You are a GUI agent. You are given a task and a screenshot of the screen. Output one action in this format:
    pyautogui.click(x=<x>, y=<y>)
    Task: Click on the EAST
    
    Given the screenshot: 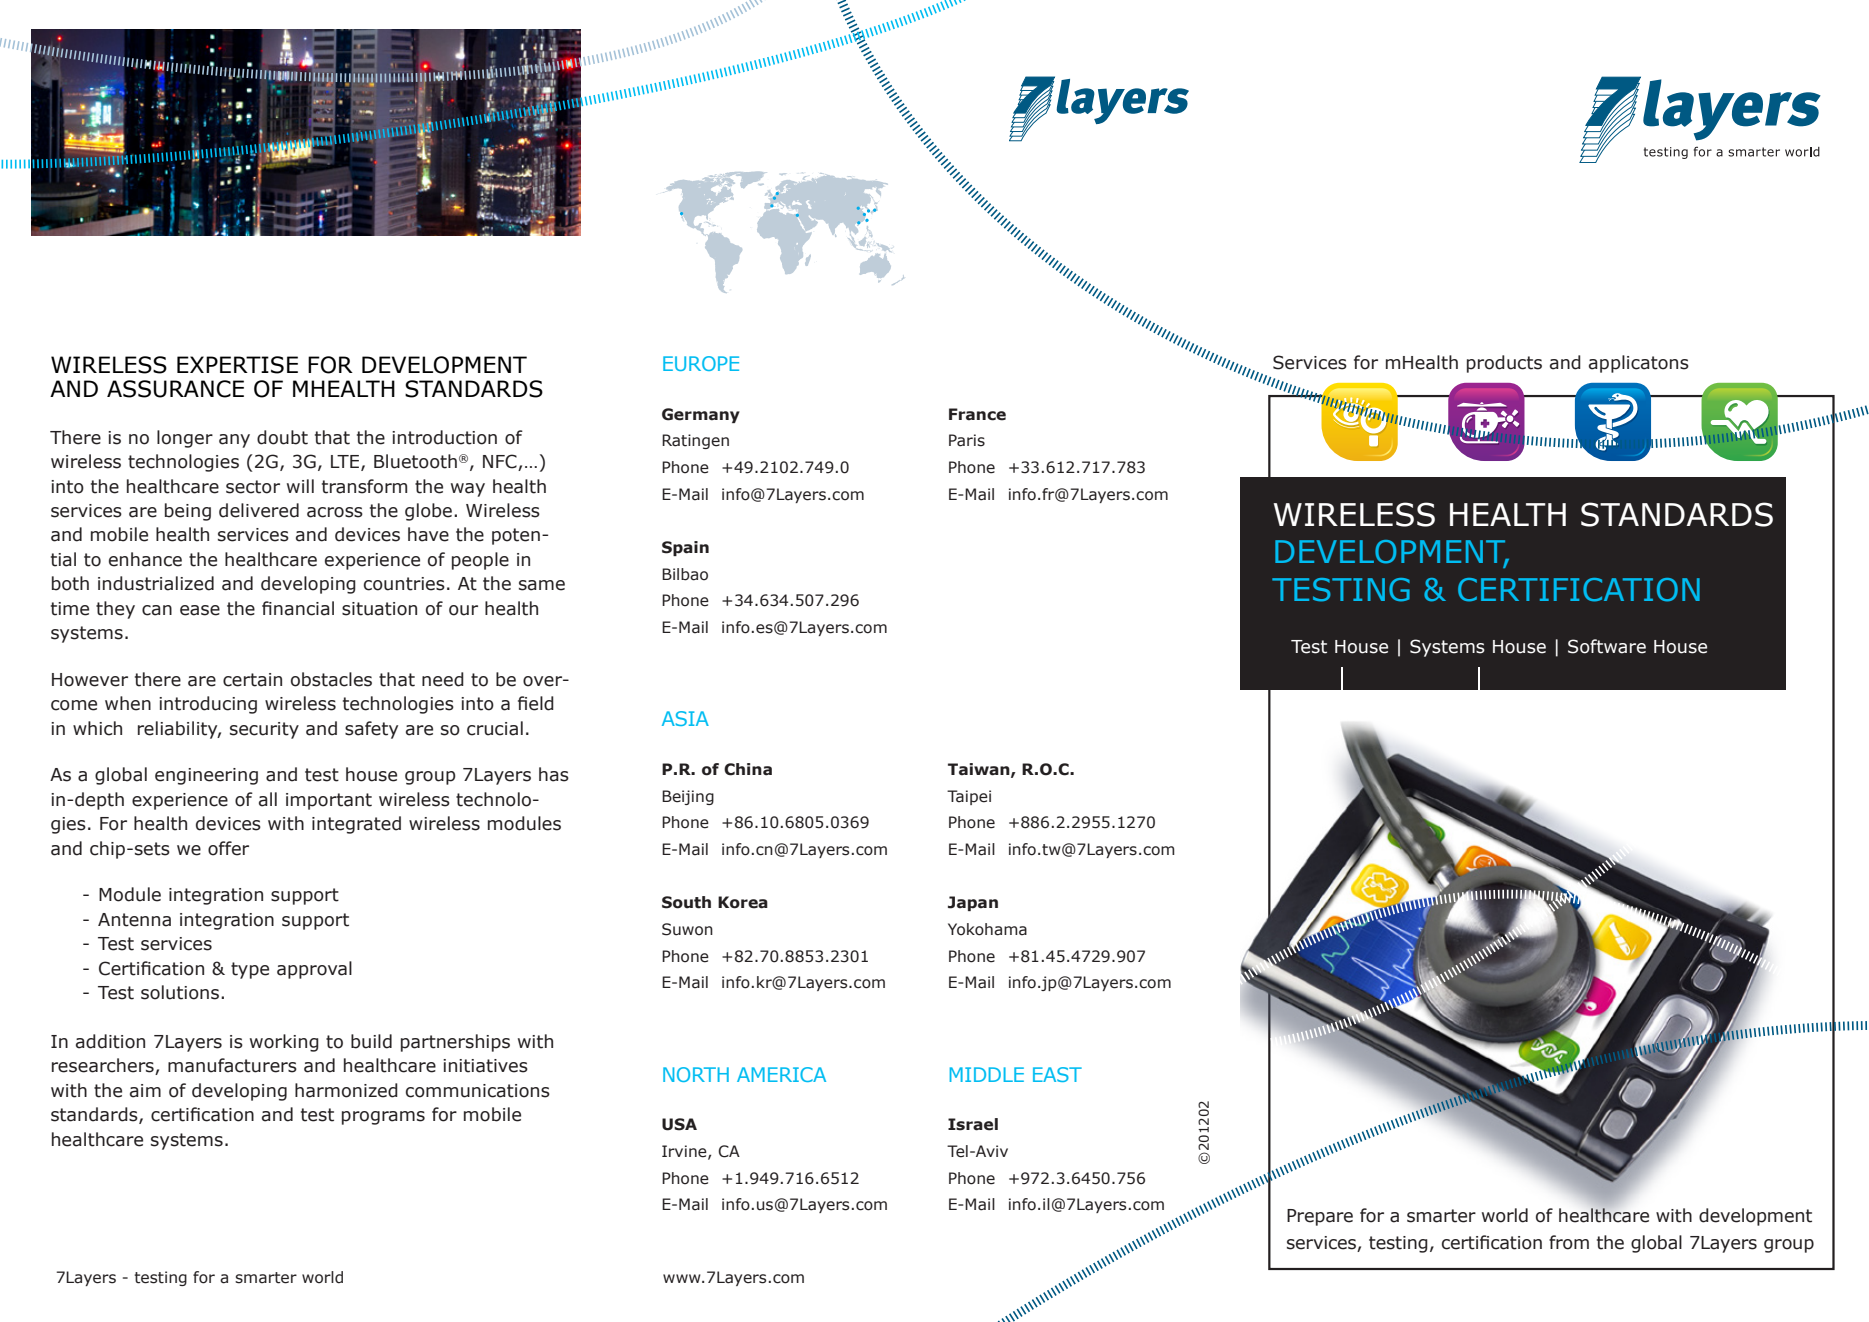 What is the action you would take?
    pyautogui.click(x=1057, y=1074)
